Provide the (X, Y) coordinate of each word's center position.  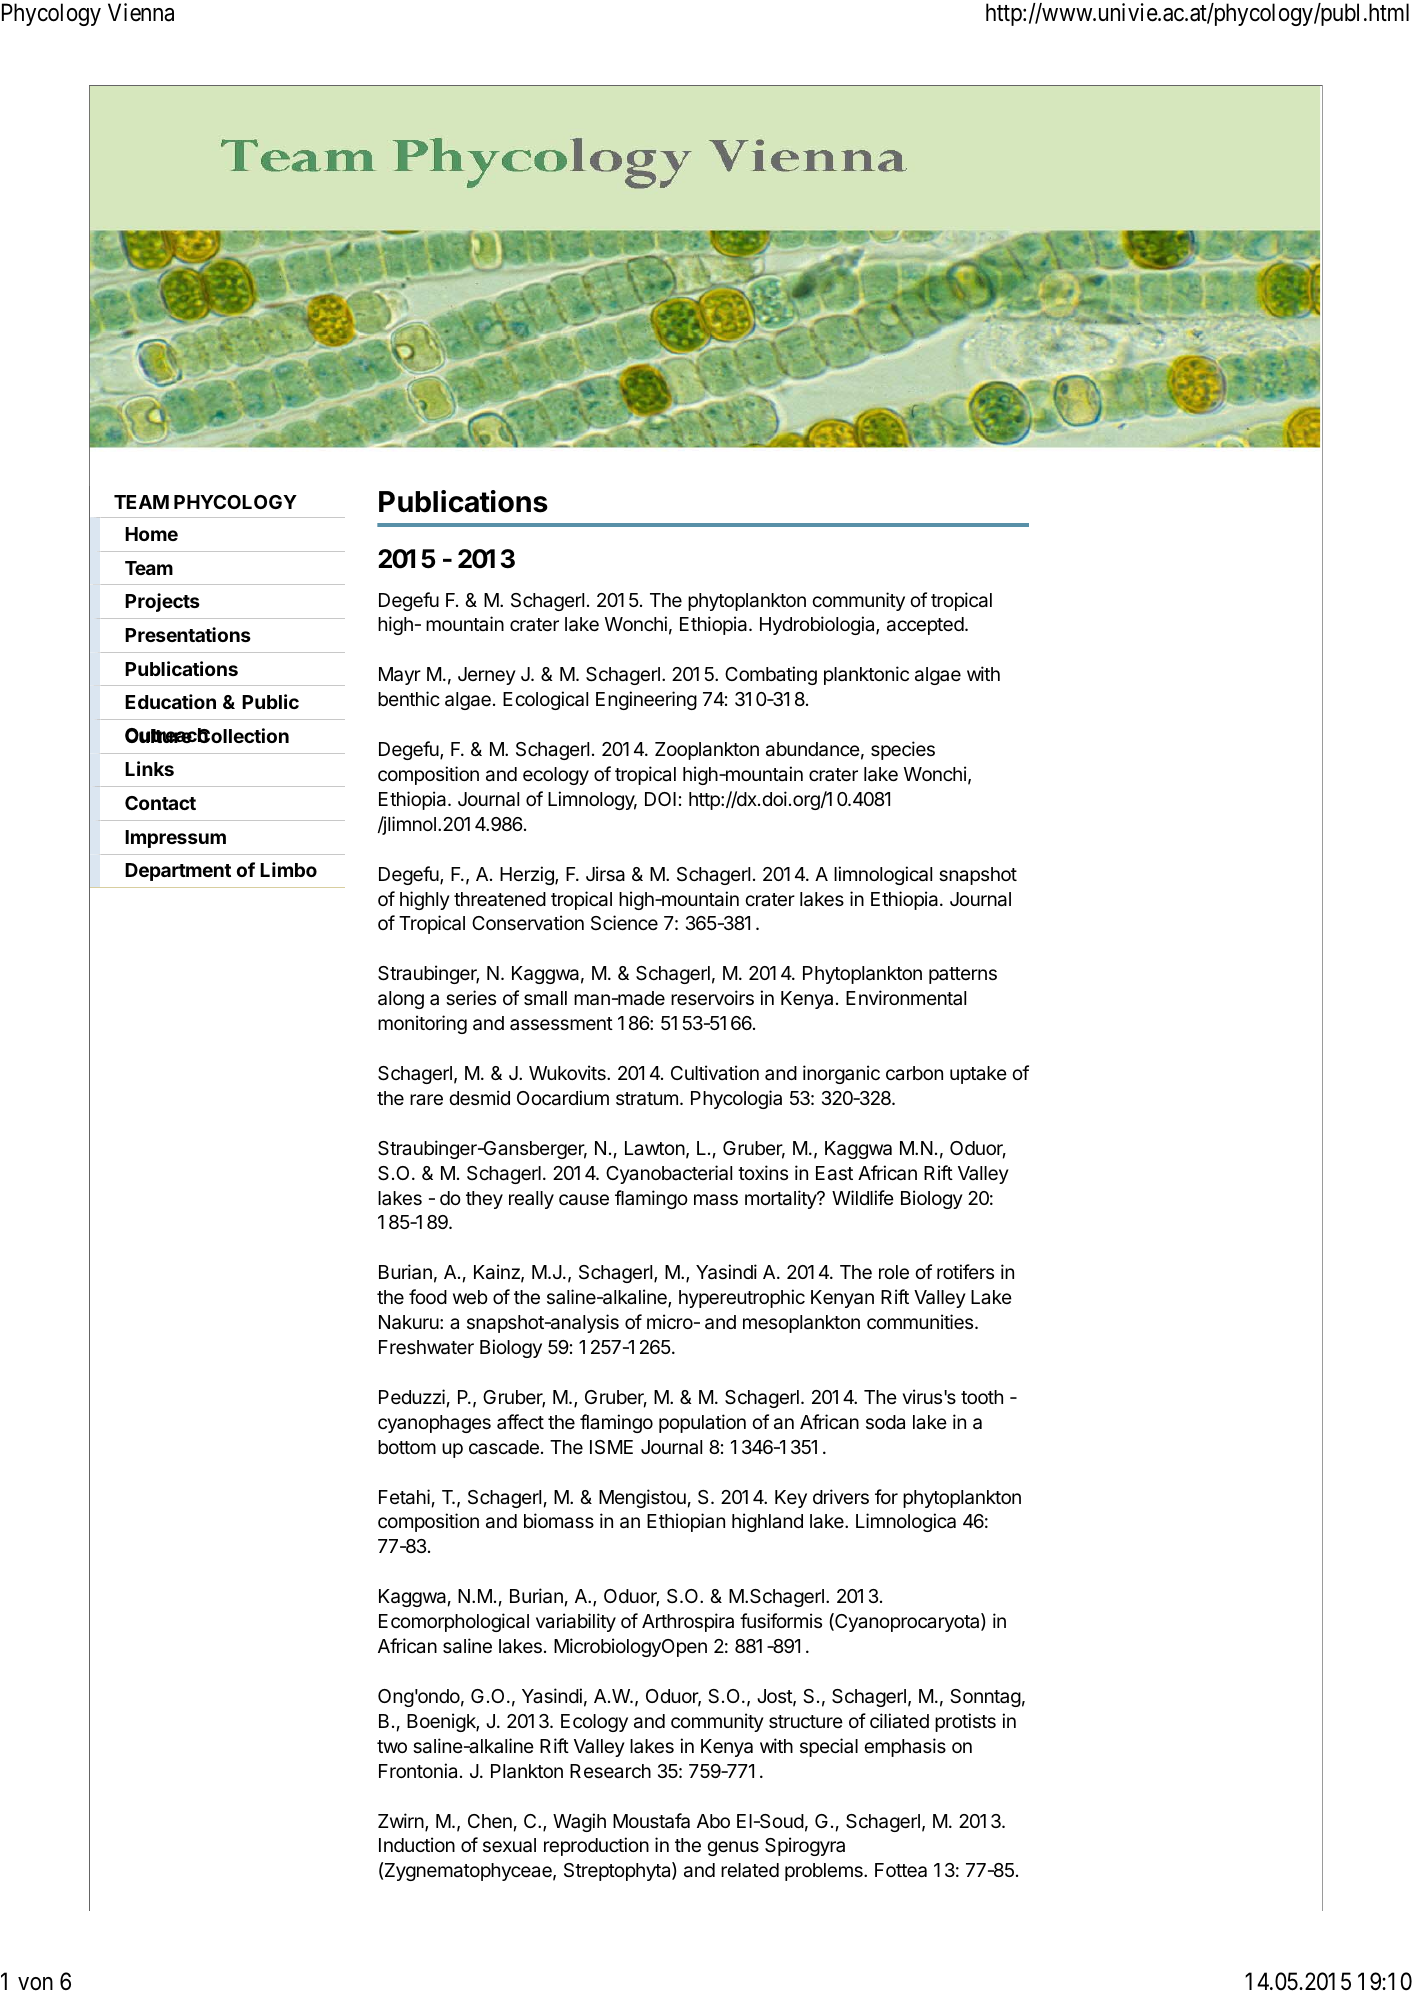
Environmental (906, 997)
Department (178, 872)
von (35, 1984)
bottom (407, 1447)
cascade (504, 1447)
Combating (771, 675)
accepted (925, 626)
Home (151, 534)
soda (885, 1422)
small (545, 998)
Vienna (141, 12)
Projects (162, 602)
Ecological (545, 700)
